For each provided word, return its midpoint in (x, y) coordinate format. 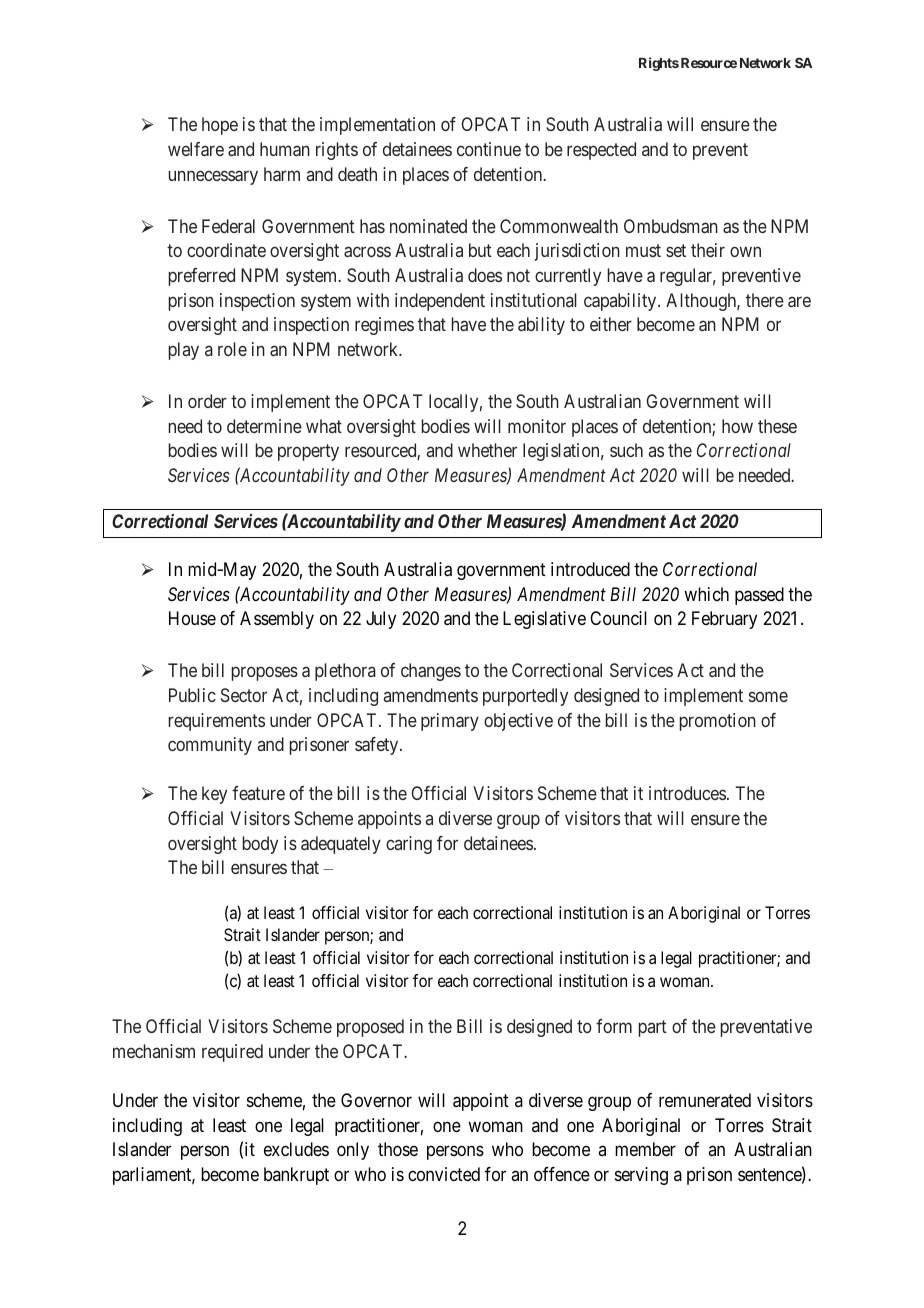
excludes (296, 1149)
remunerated (705, 1100)
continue (489, 149)
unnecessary (213, 177)
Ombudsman (671, 226)
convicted (444, 1174)
